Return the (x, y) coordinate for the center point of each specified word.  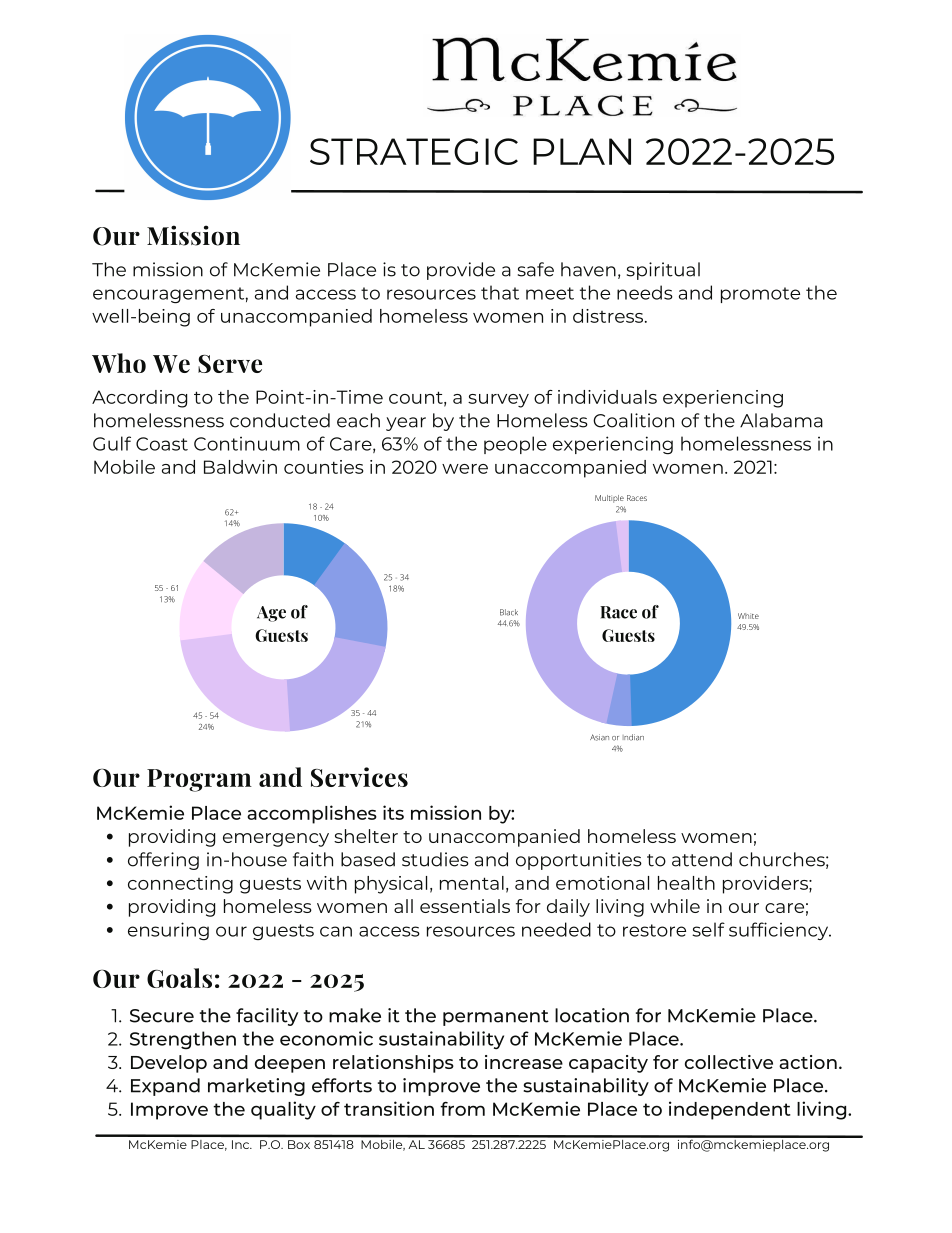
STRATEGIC (414, 151)
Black (509, 612)
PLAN (582, 151)
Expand (165, 1087)
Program (199, 780)
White (748, 616)
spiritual (663, 271)
